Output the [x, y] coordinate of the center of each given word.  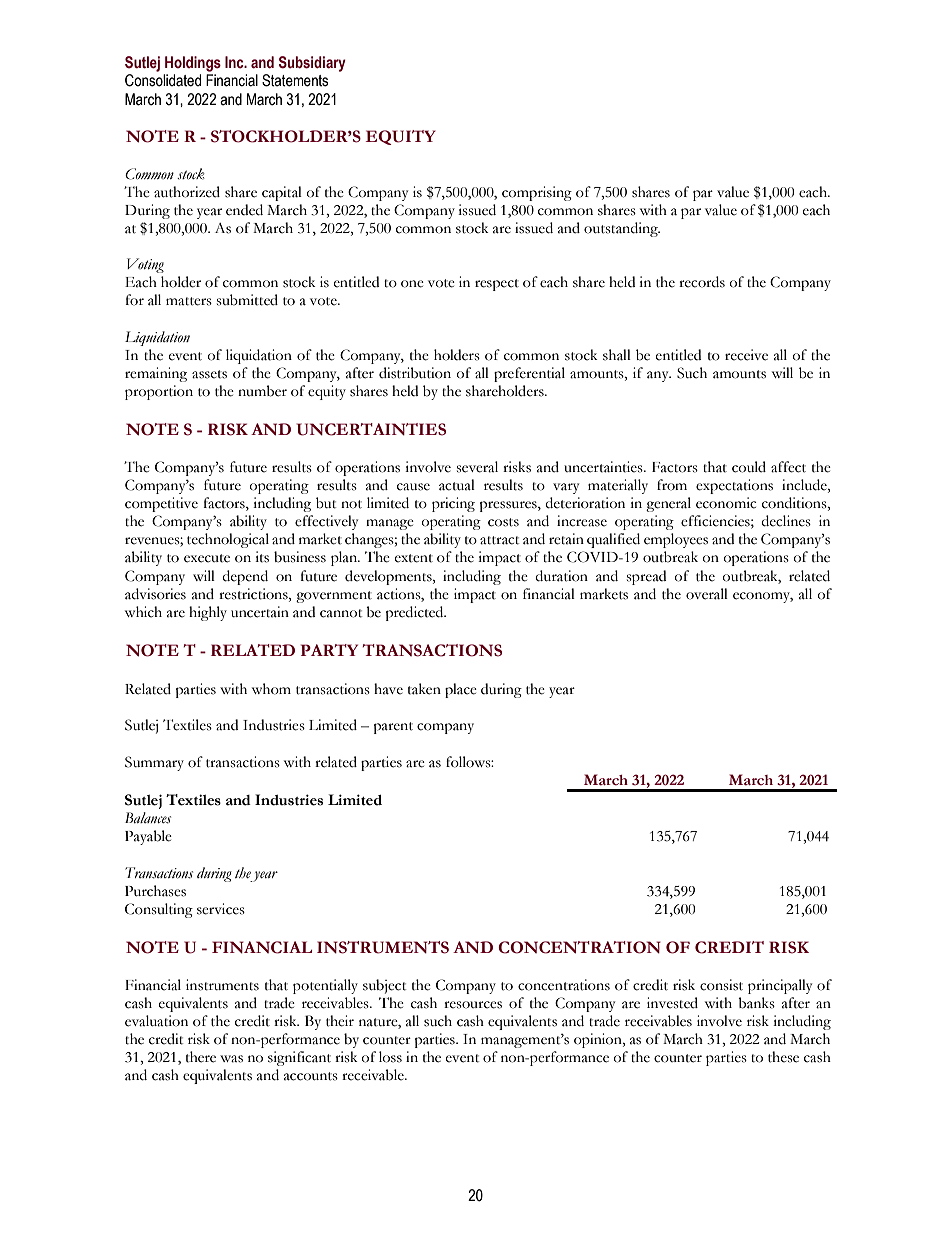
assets [209, 374]
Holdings [193, 64]
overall [707, 594]
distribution [415, 373]
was [231, 1059]
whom [271, 689]
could [749, 467]
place [461, 690]
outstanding [622, 229]
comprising [537, 193]
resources [473, 1005]
